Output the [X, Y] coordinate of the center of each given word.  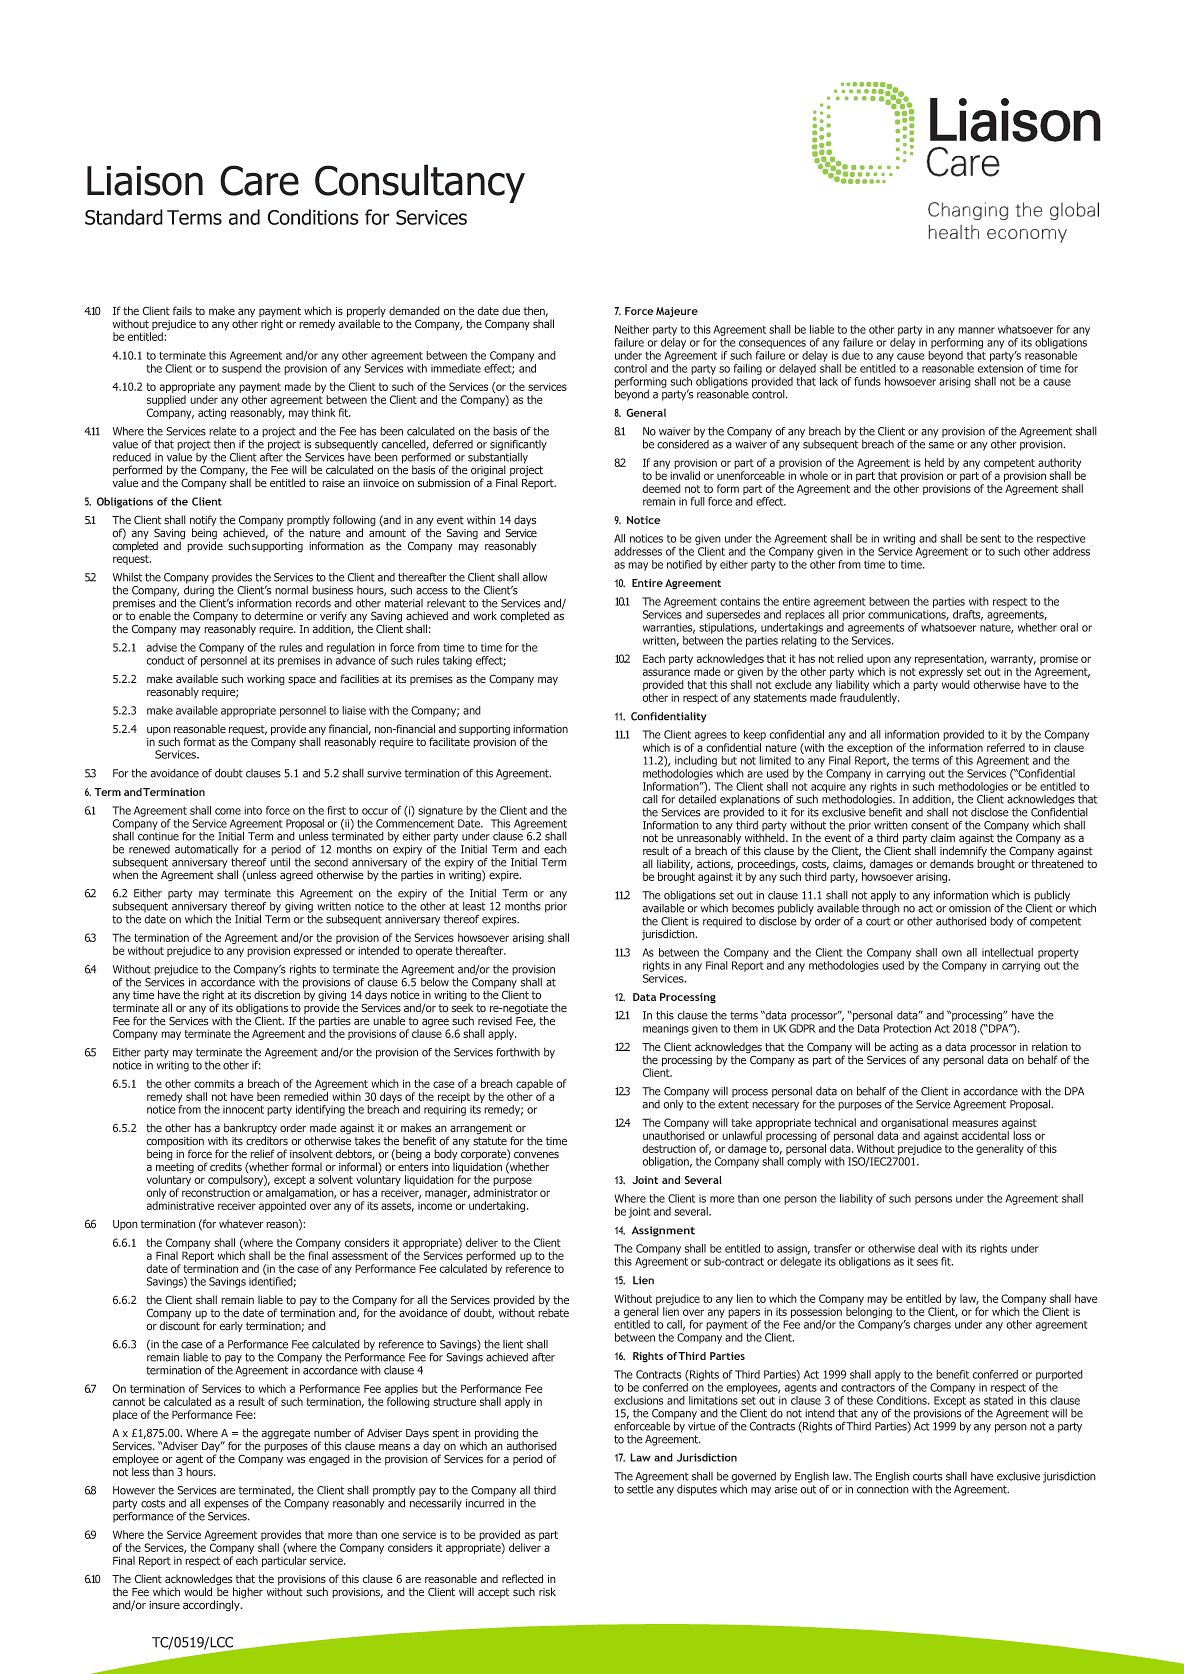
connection [883, 1489]
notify [203, 522]
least [474, 906]
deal [928, 1248]
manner [976, 330]
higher [247, 1594]
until [280, 861]
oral [1069, 627]
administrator [506, 1192]
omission [970, 908]
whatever [241, 1224]
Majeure [677, 312]
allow [534, 577]
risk [547, 1592]
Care [259, 180]
